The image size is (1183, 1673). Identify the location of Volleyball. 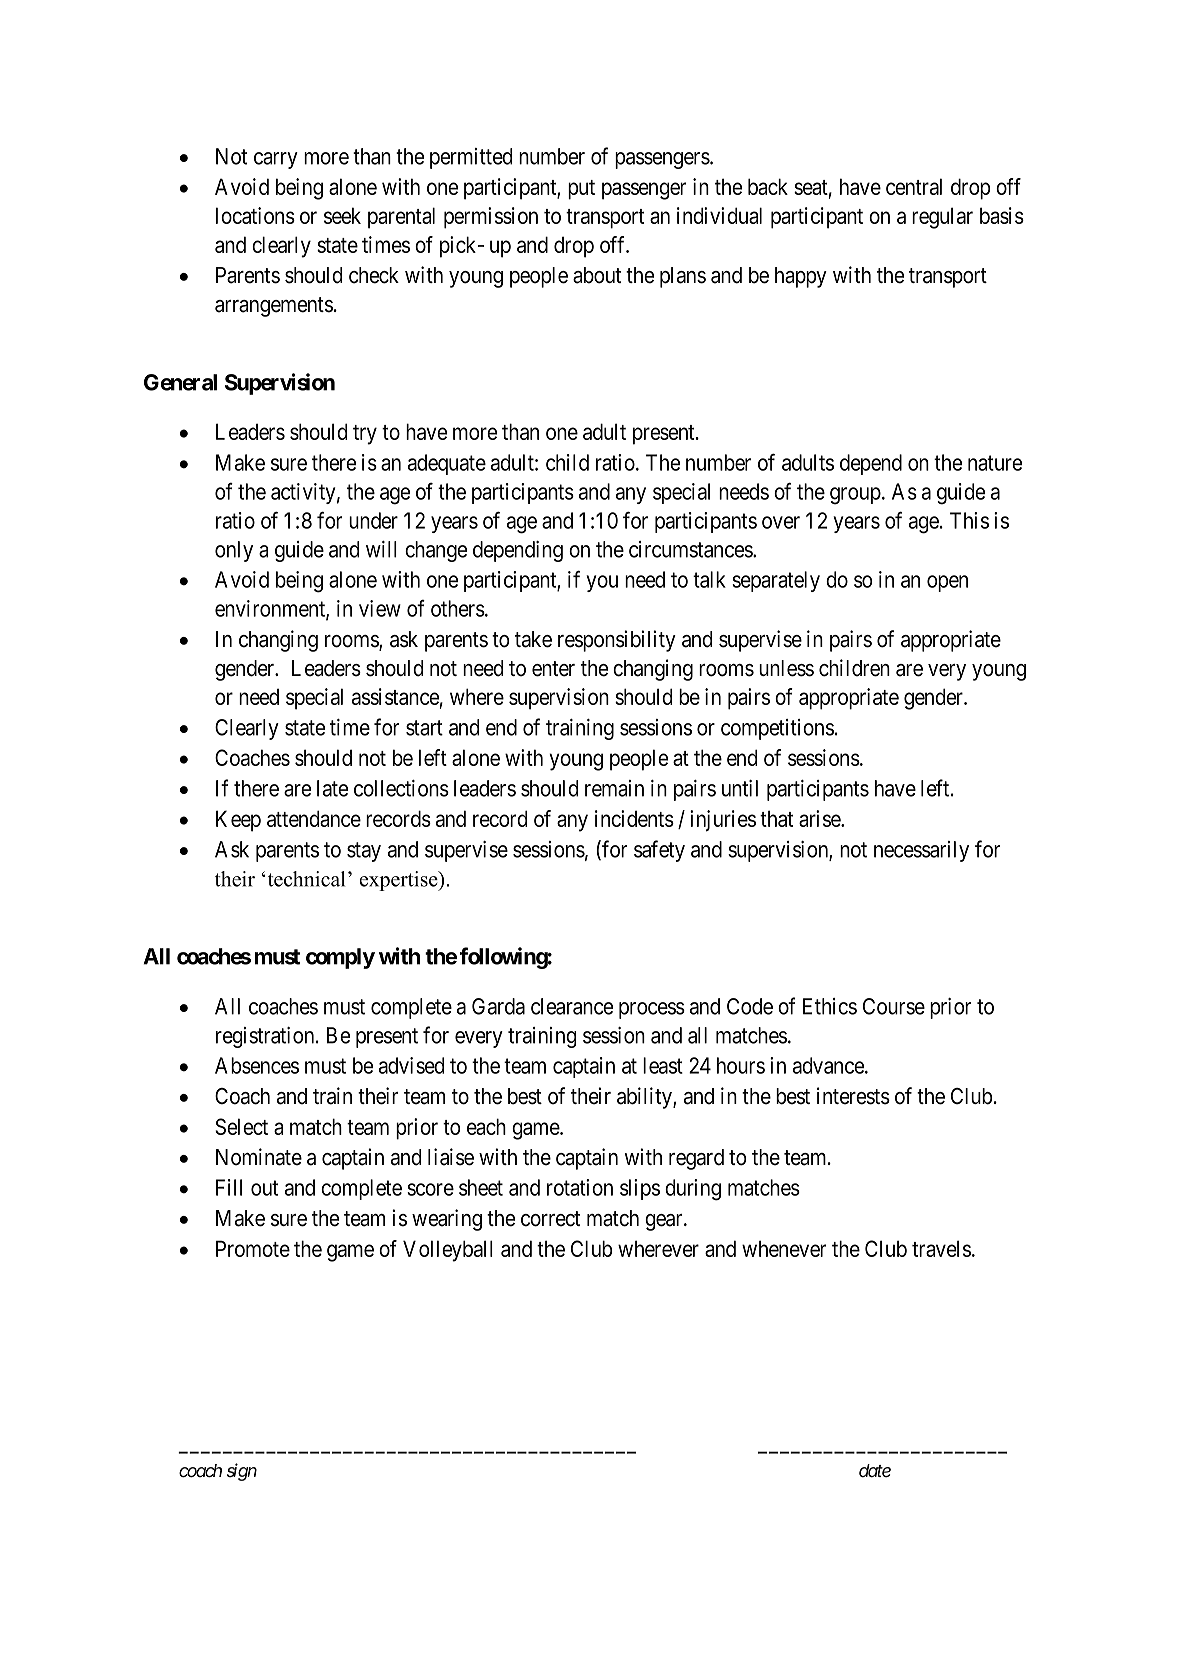
(448, 1251).
